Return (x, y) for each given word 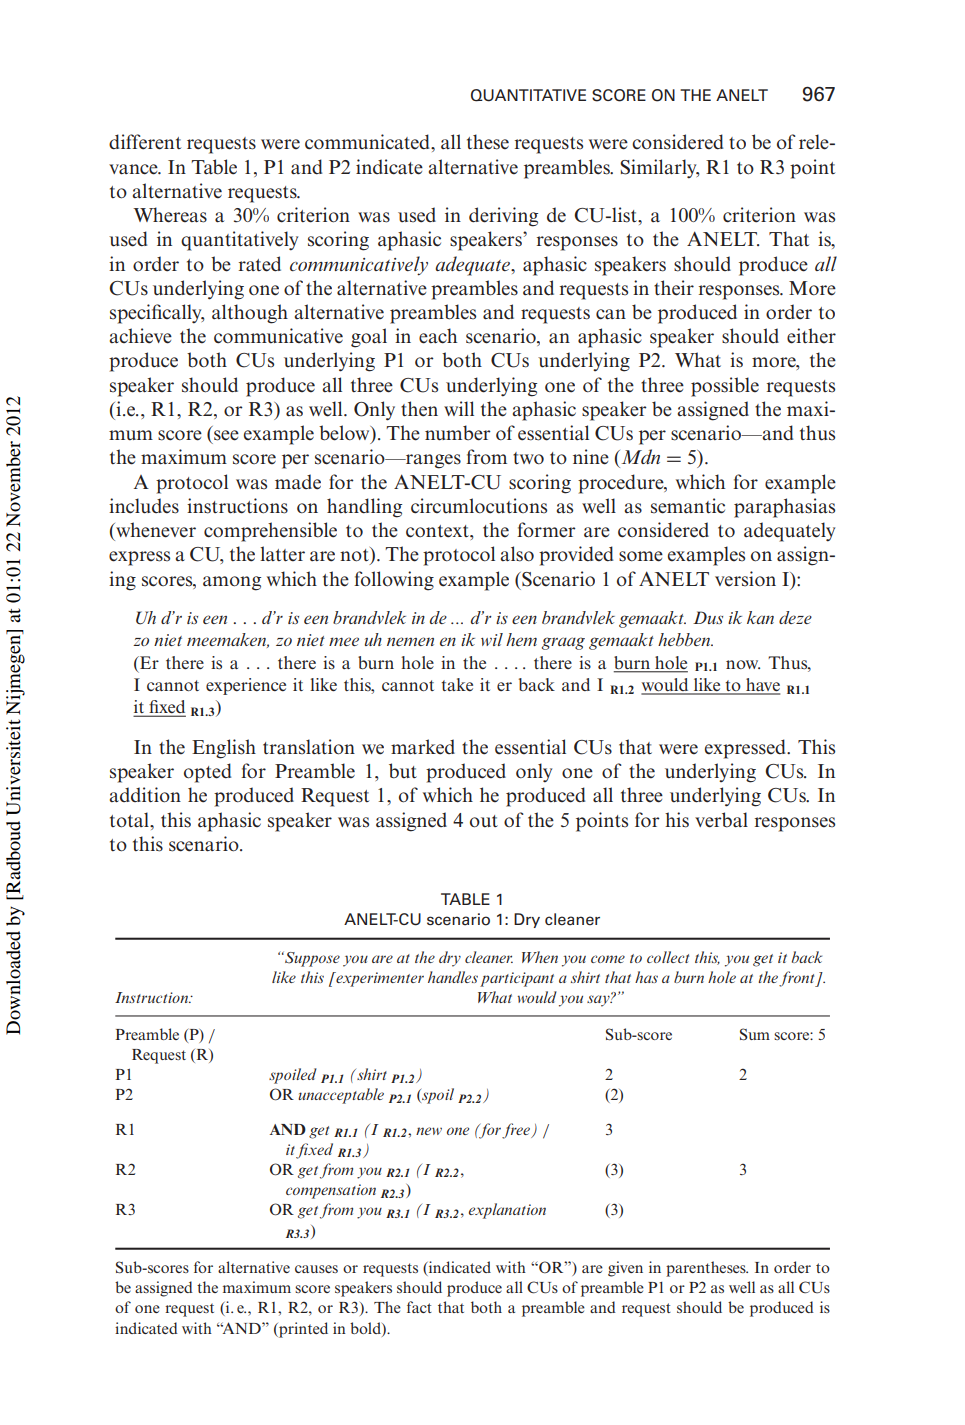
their (674, 288)
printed (302, 1330)
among (232, 583)
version (745, 579)
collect (668, 957)
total (130, 820)
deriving (503, 217)
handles (453, 977)
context (438, 531)
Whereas (170, 215)
